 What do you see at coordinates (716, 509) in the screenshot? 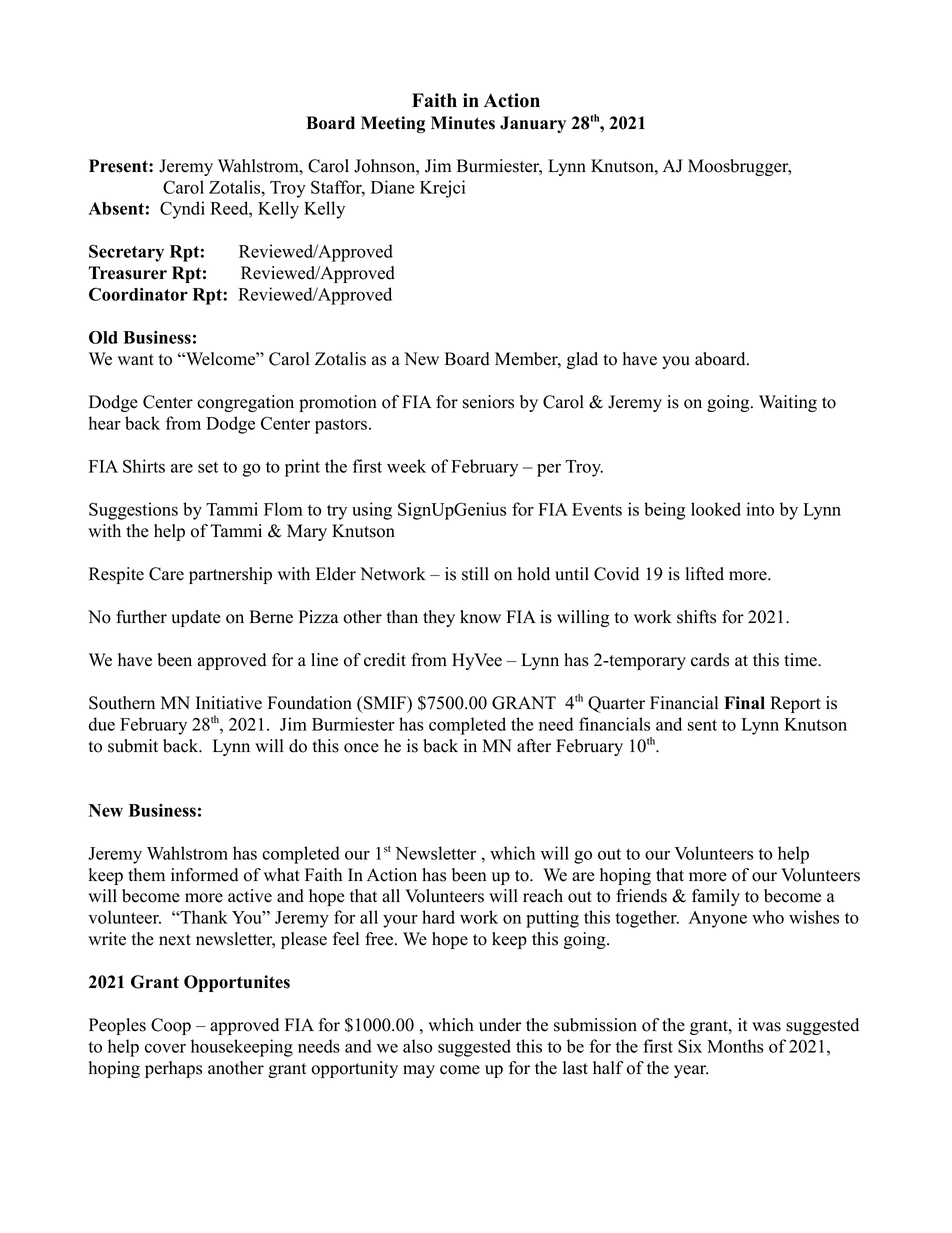
I see `looked` at bounding box center [716, 509].
